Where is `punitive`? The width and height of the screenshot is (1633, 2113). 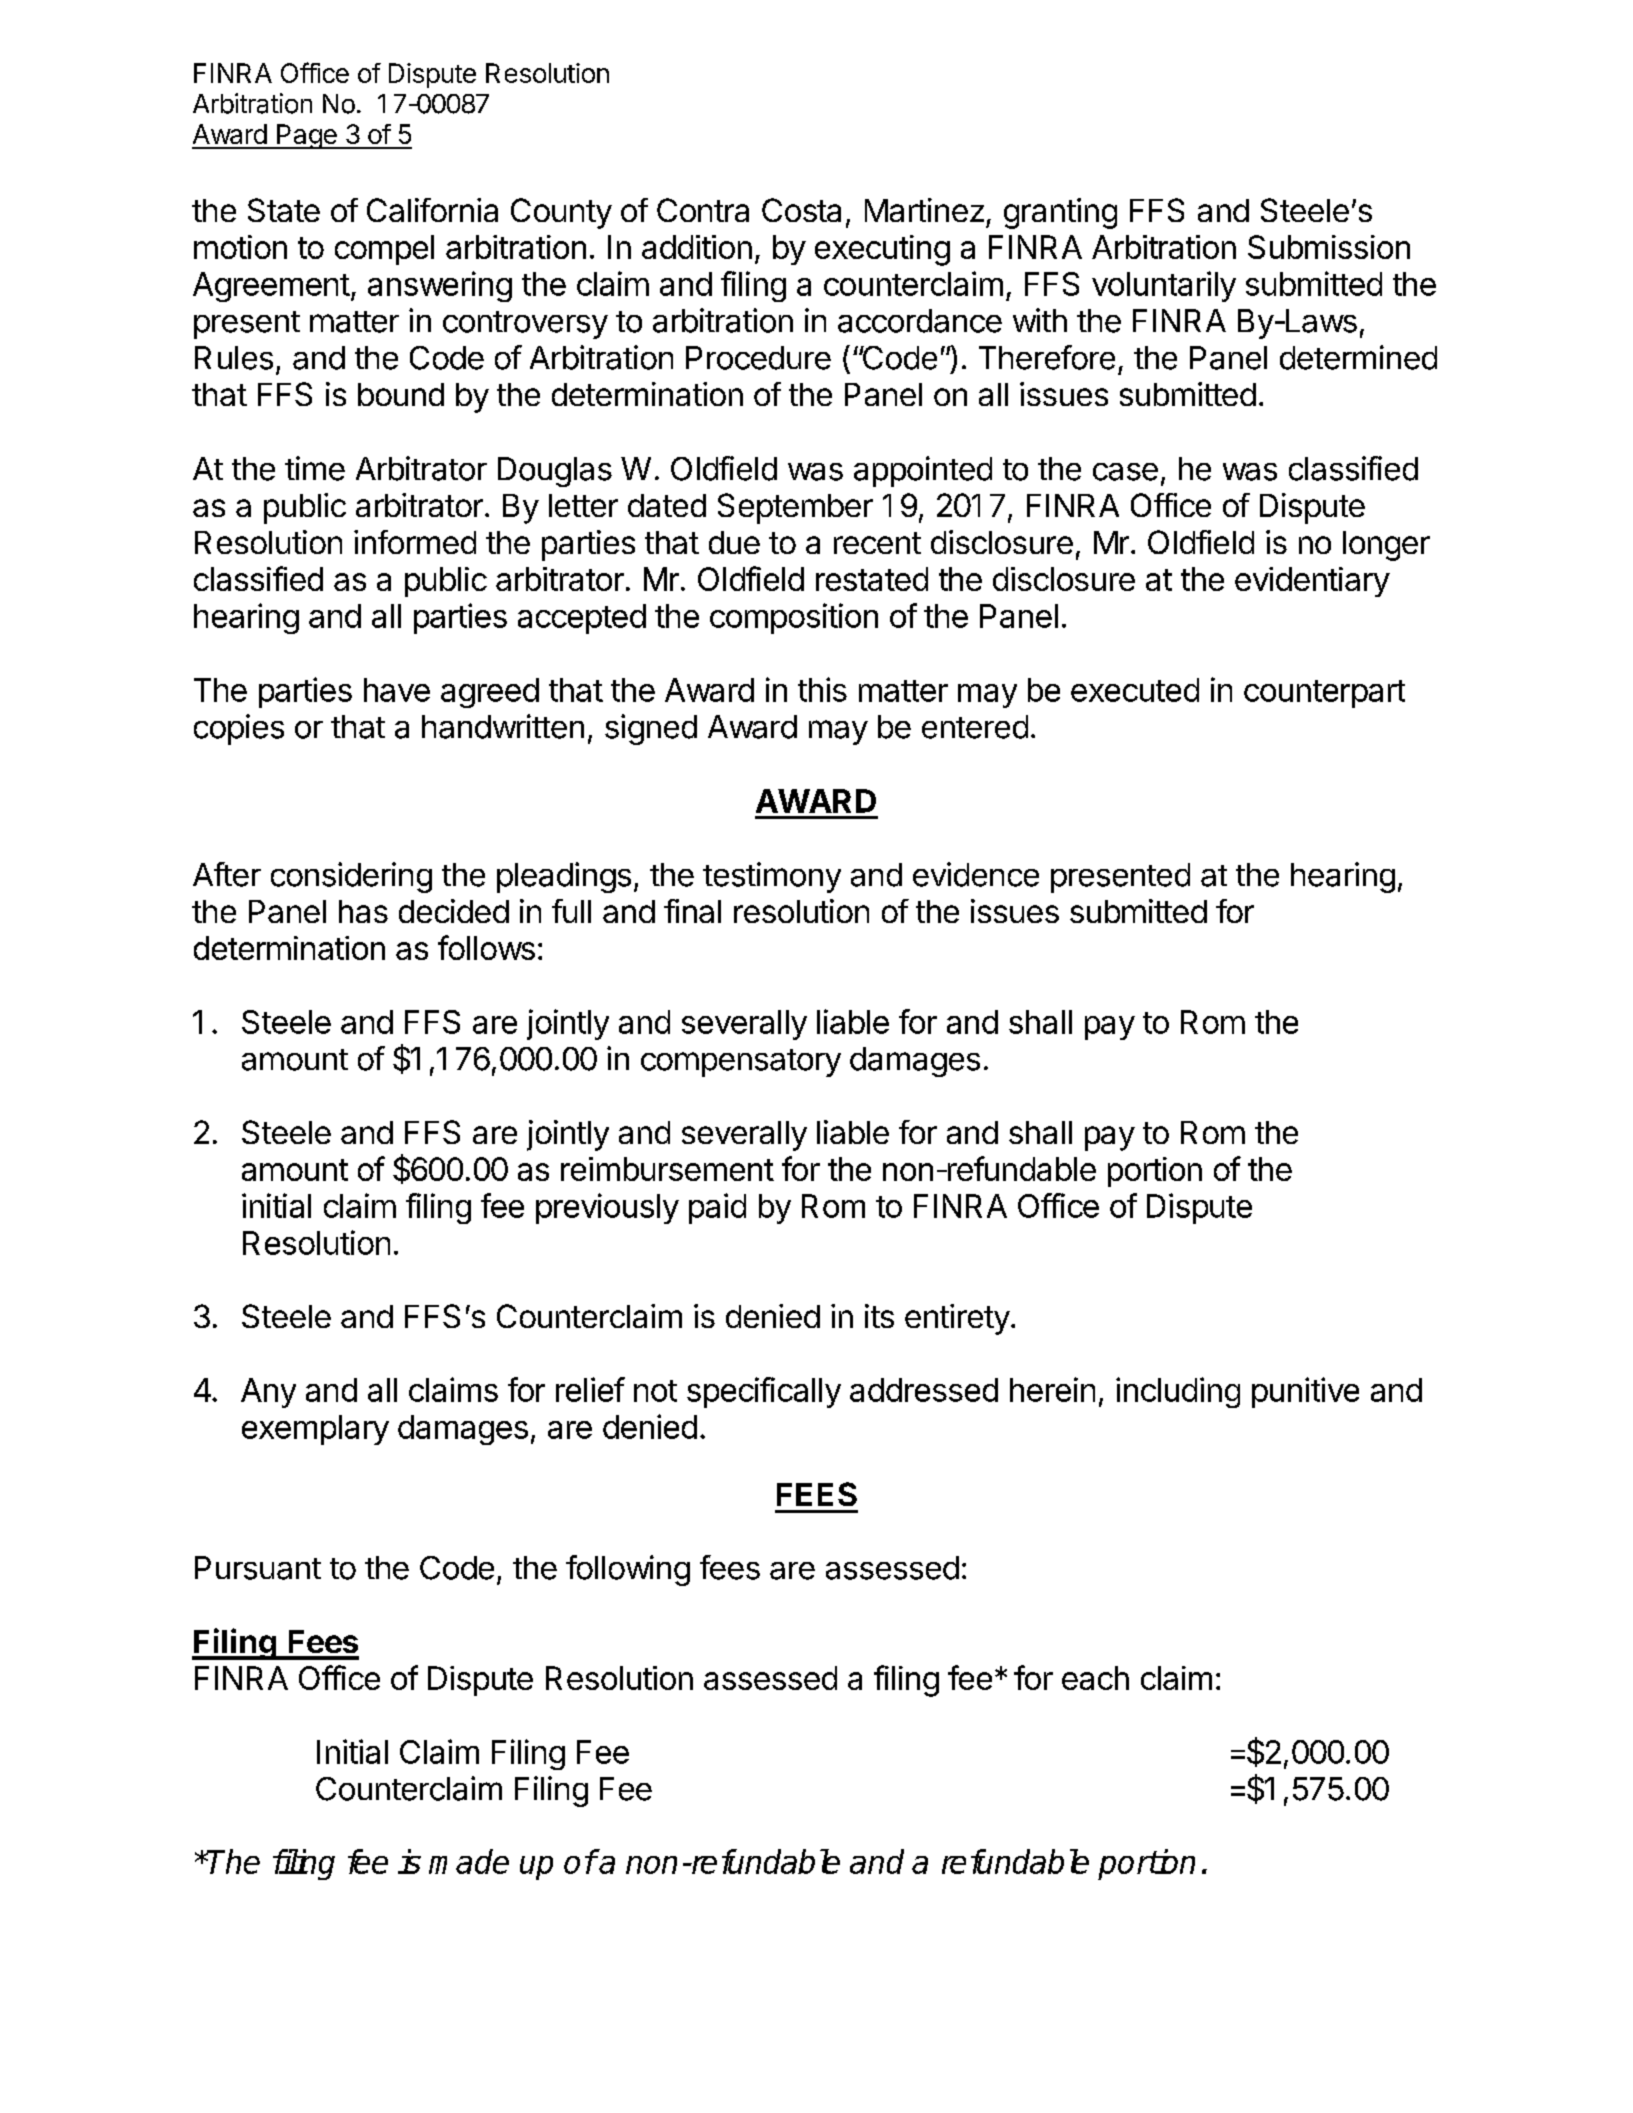
punitive is located at coordinates (1305, 1392).
